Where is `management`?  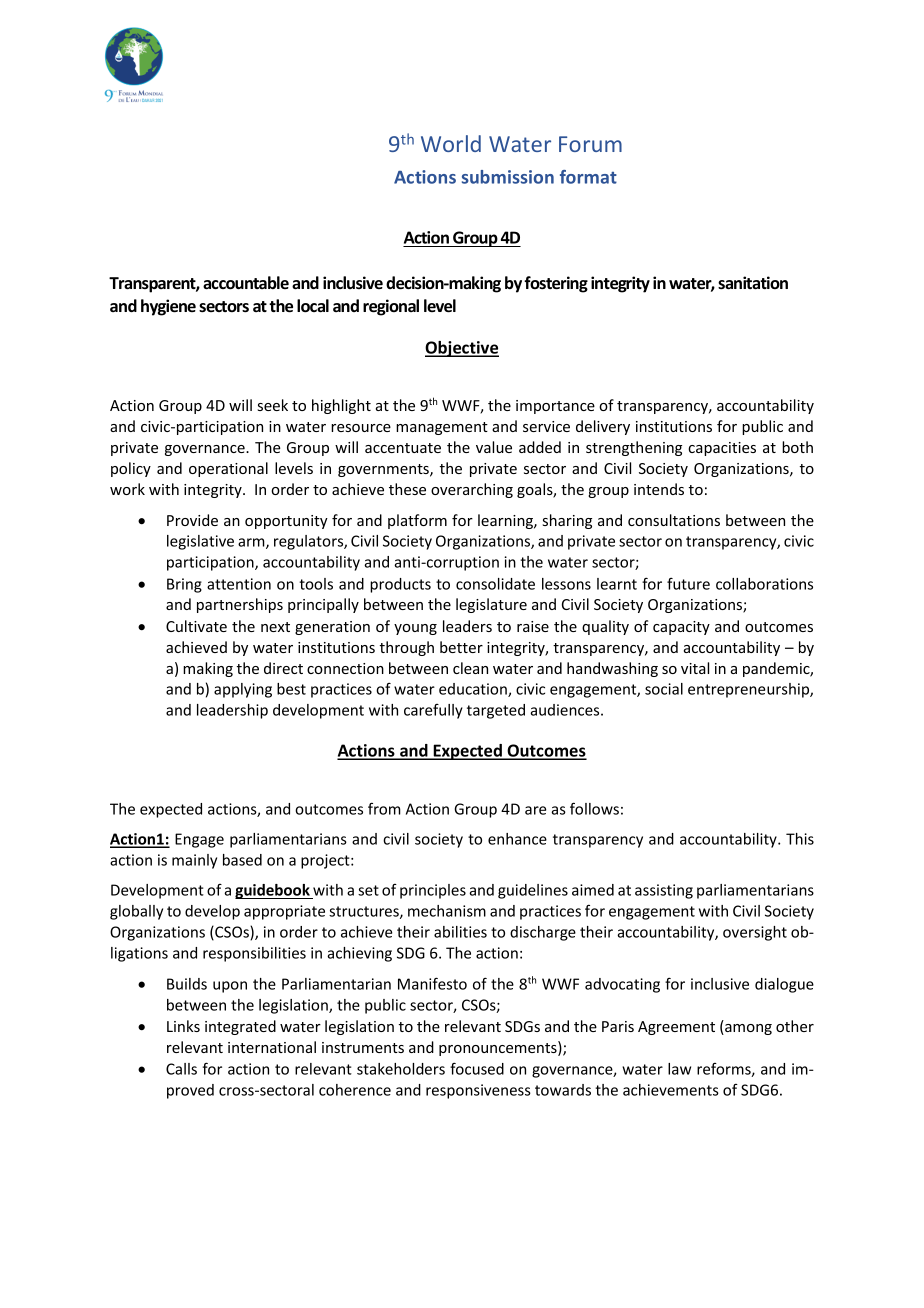
management is located at coordinates (442, 428).
